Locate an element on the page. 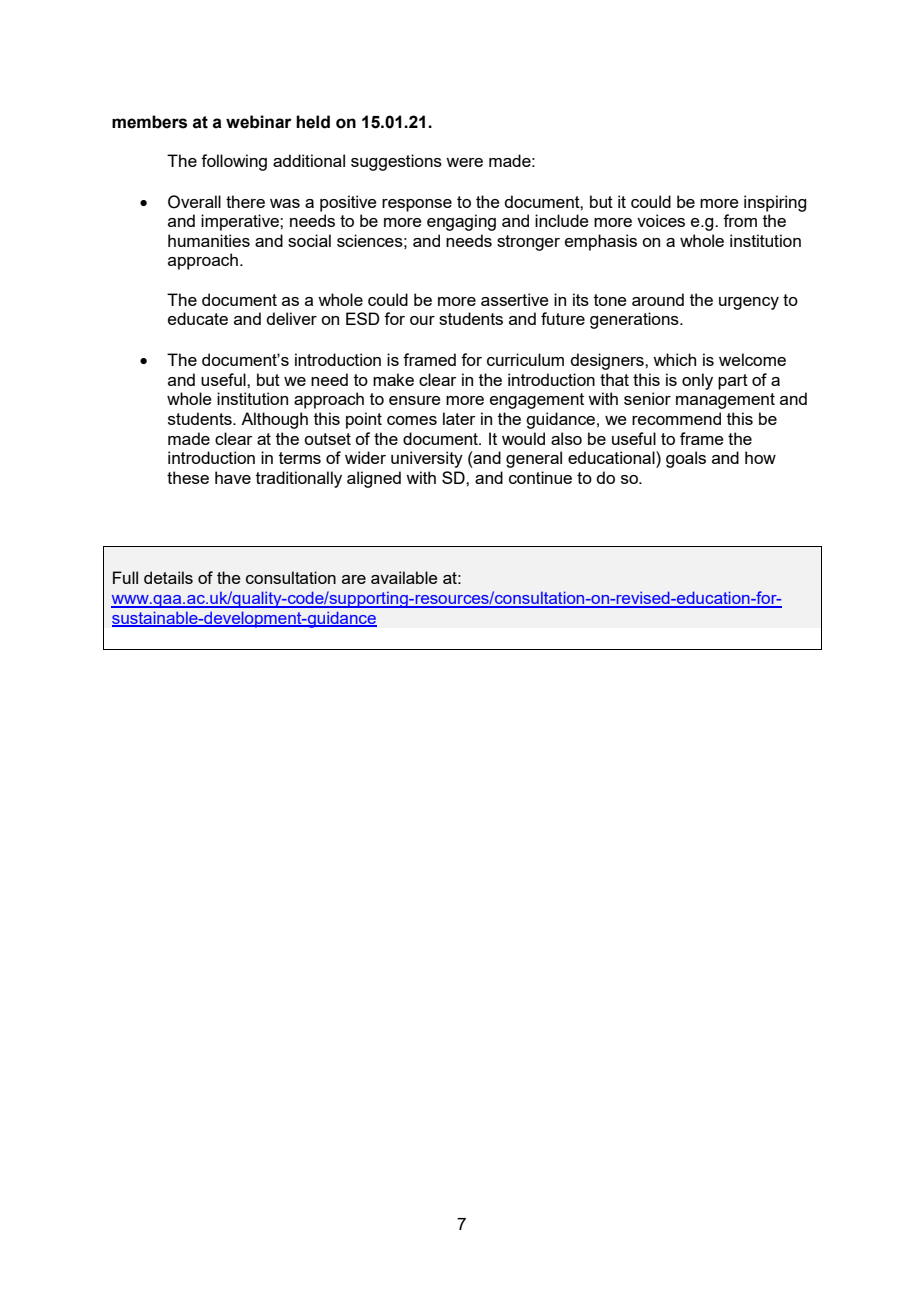 The width and height of the document is (924, 1308). were is located at coordinates (464, 162).
